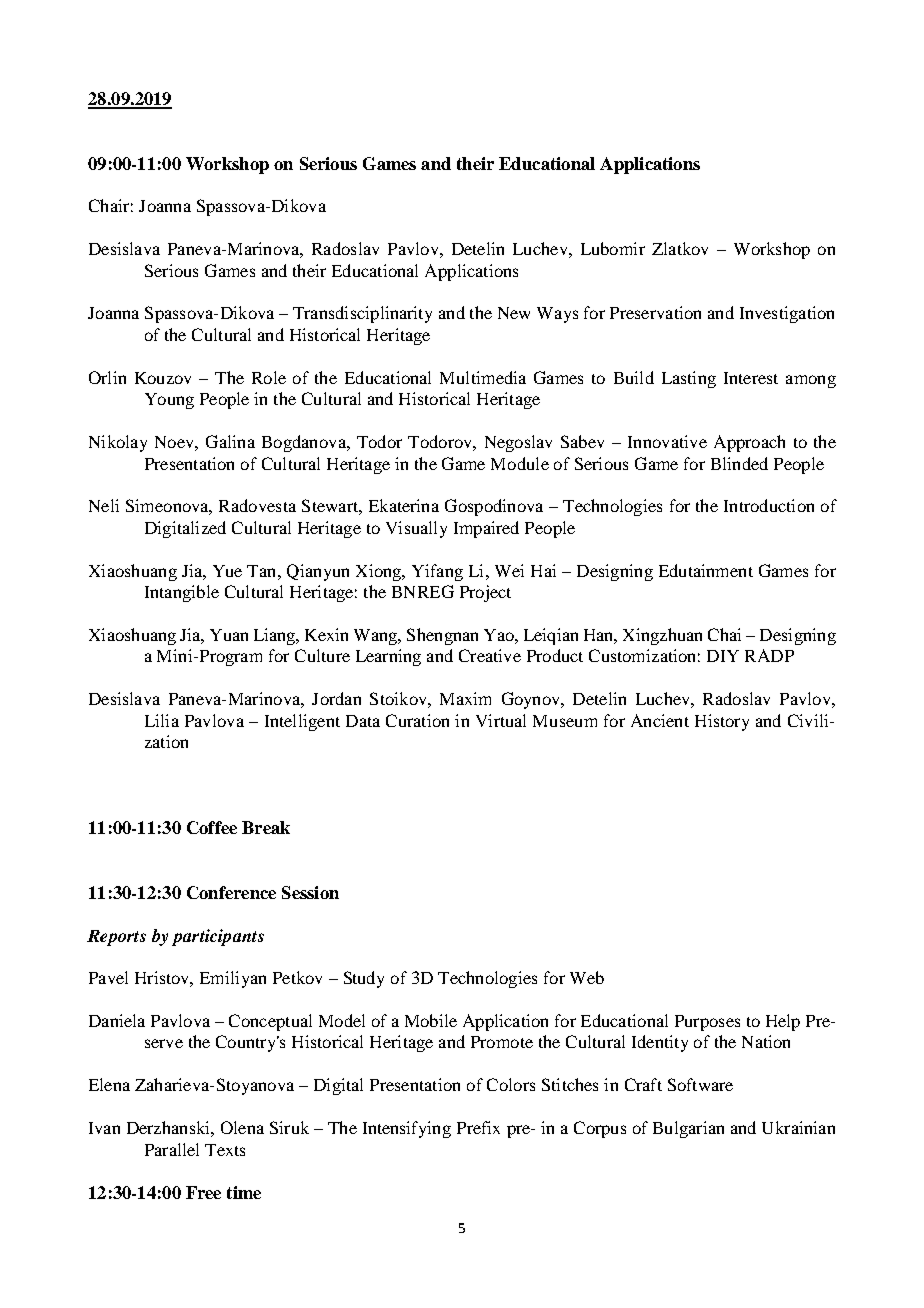 The height and width of the screenshot is (1308, 924). I want to click on New, so click(514, 313).
